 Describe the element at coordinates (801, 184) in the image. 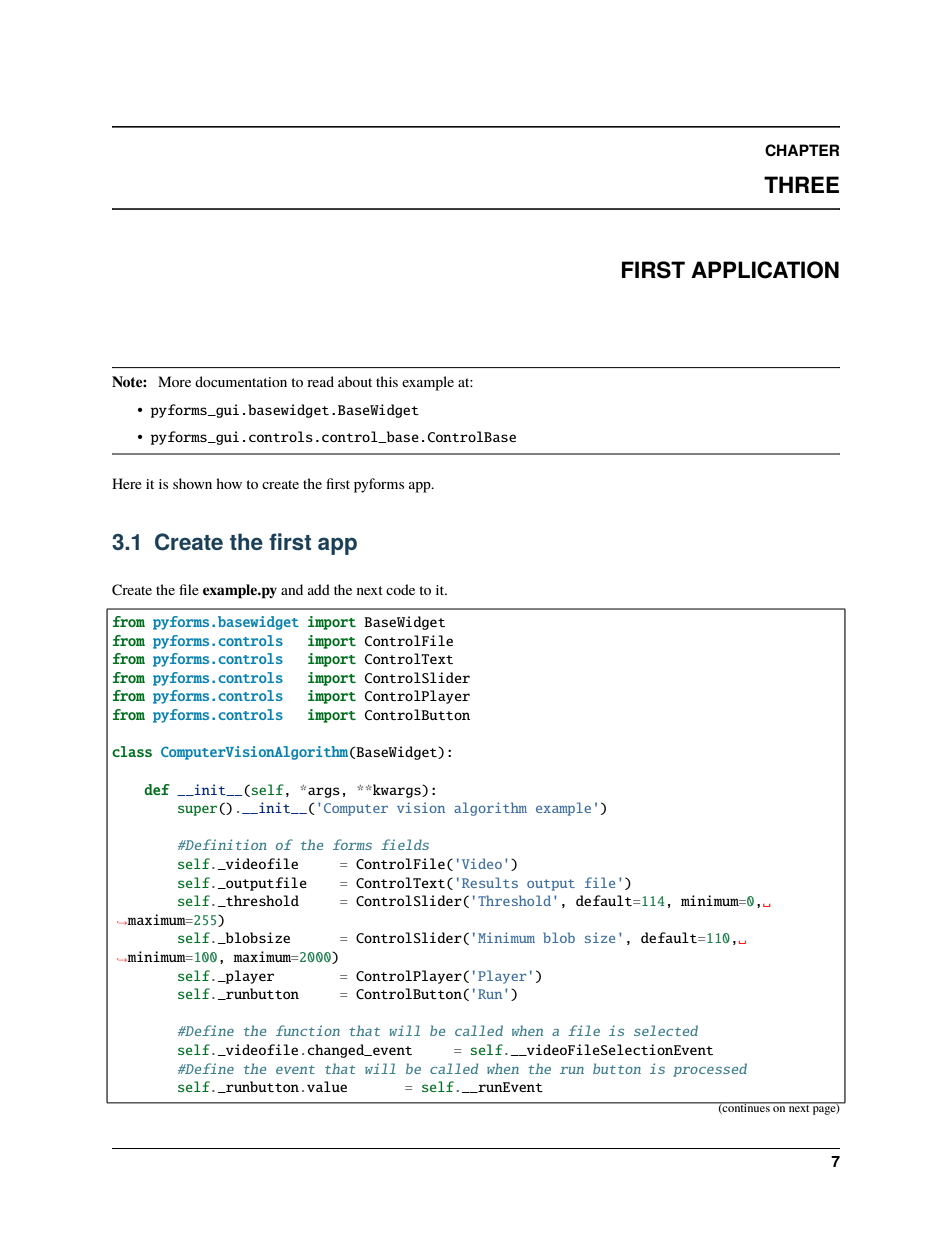

I see `THREE` at that location.
